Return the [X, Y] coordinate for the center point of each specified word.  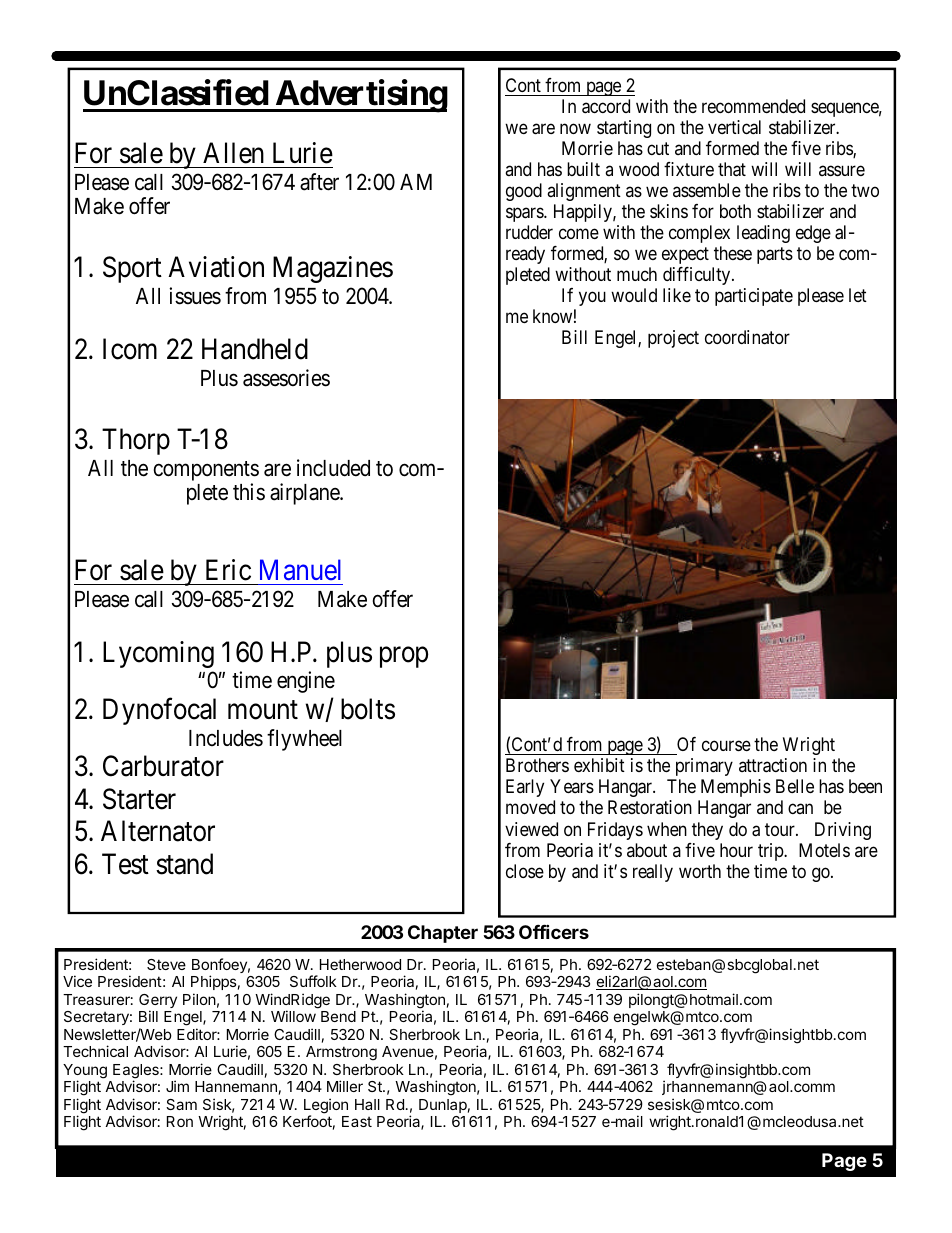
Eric [228, 570]
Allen [233, 153]
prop [404, 657]
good [524, 192]
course [726, 746]
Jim [177, 1086]
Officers [554, 931]
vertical [734, 127]
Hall [367, 1104]
